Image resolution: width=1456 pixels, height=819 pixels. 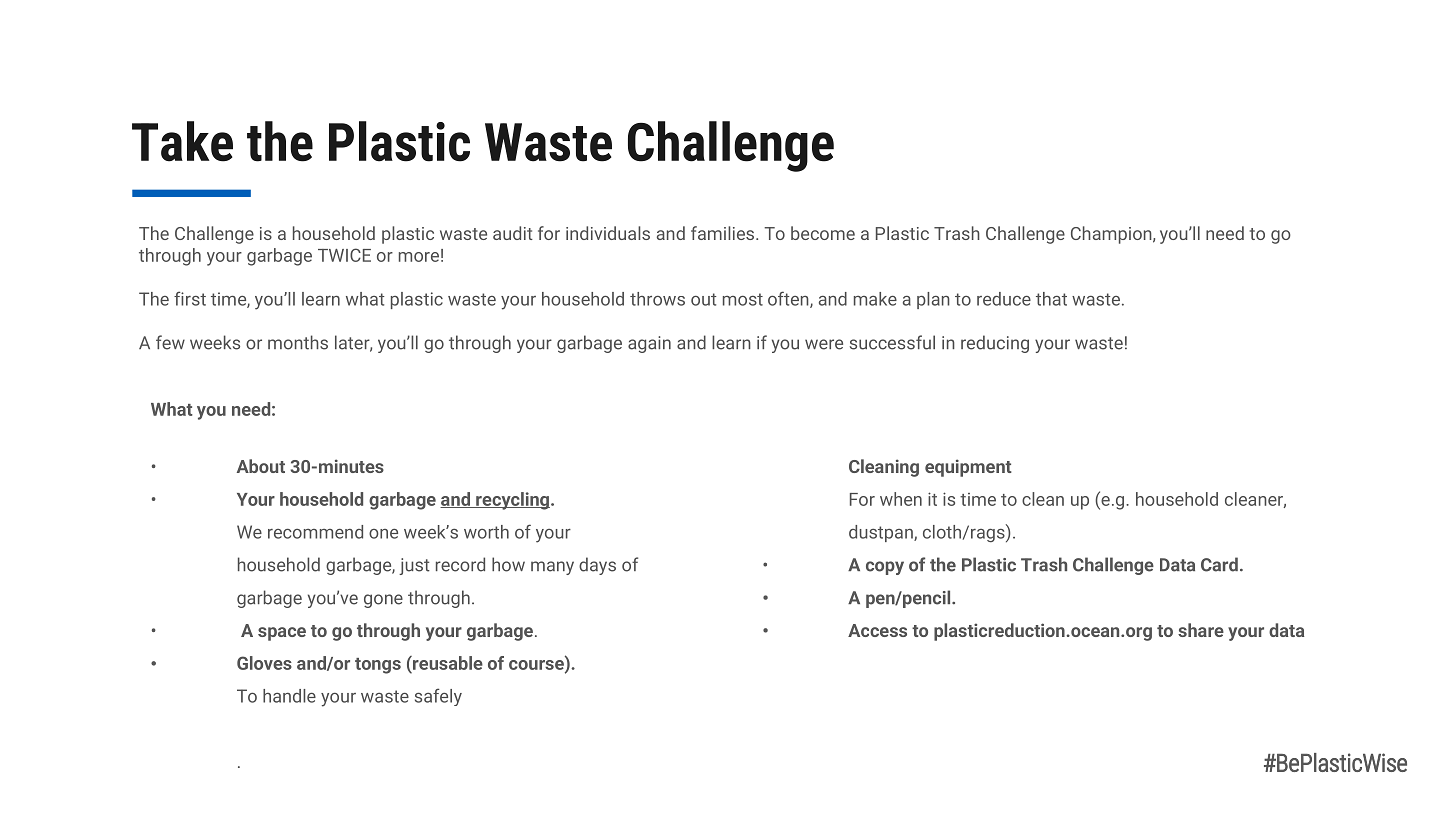 I want to click on Take, so click(x=182, y=141).
